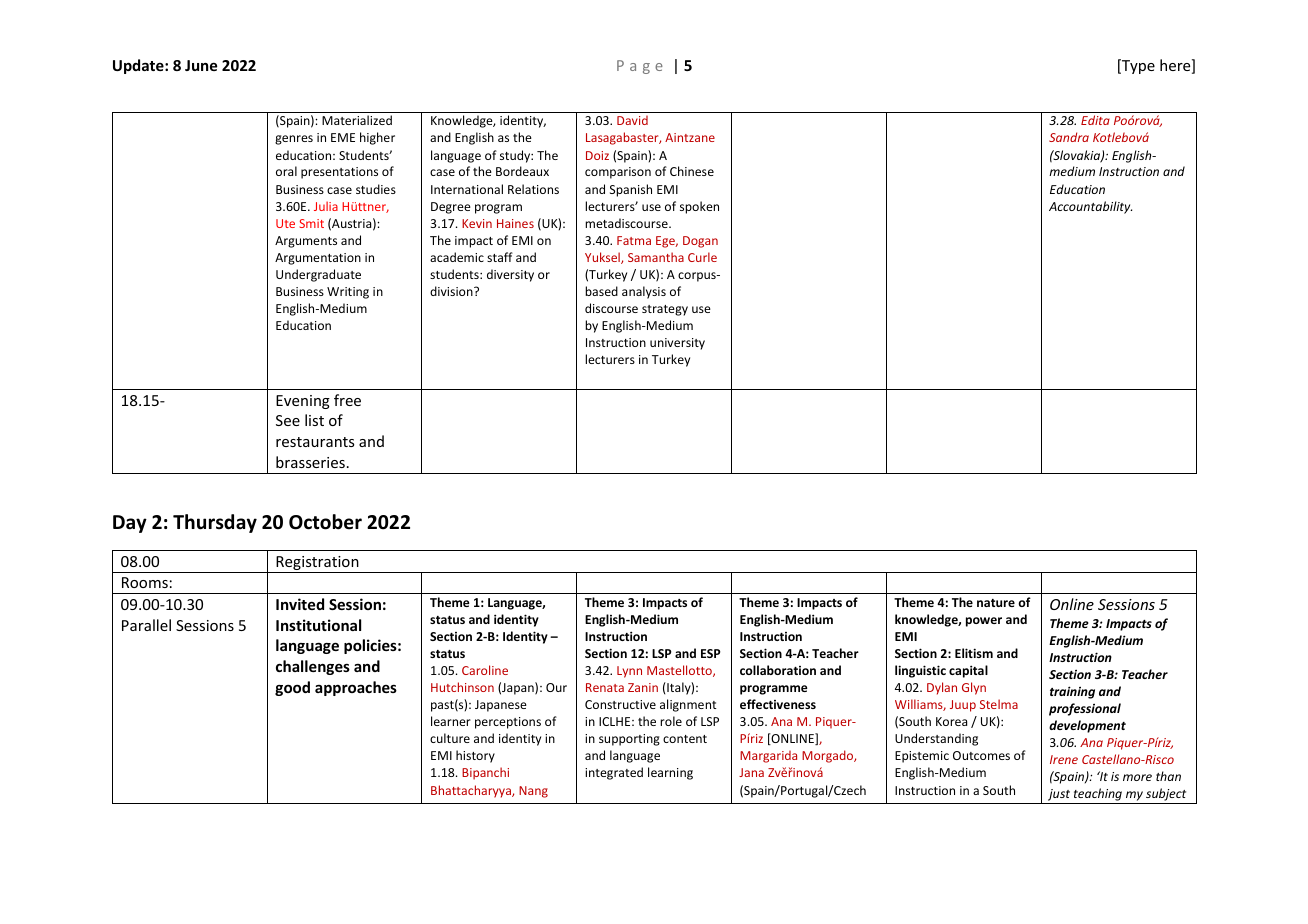 The width and height of the image is (1308, 924). What do you see at coordinates (670, 773) in the image?
I see `learning` at bounding box center [670, 773].
